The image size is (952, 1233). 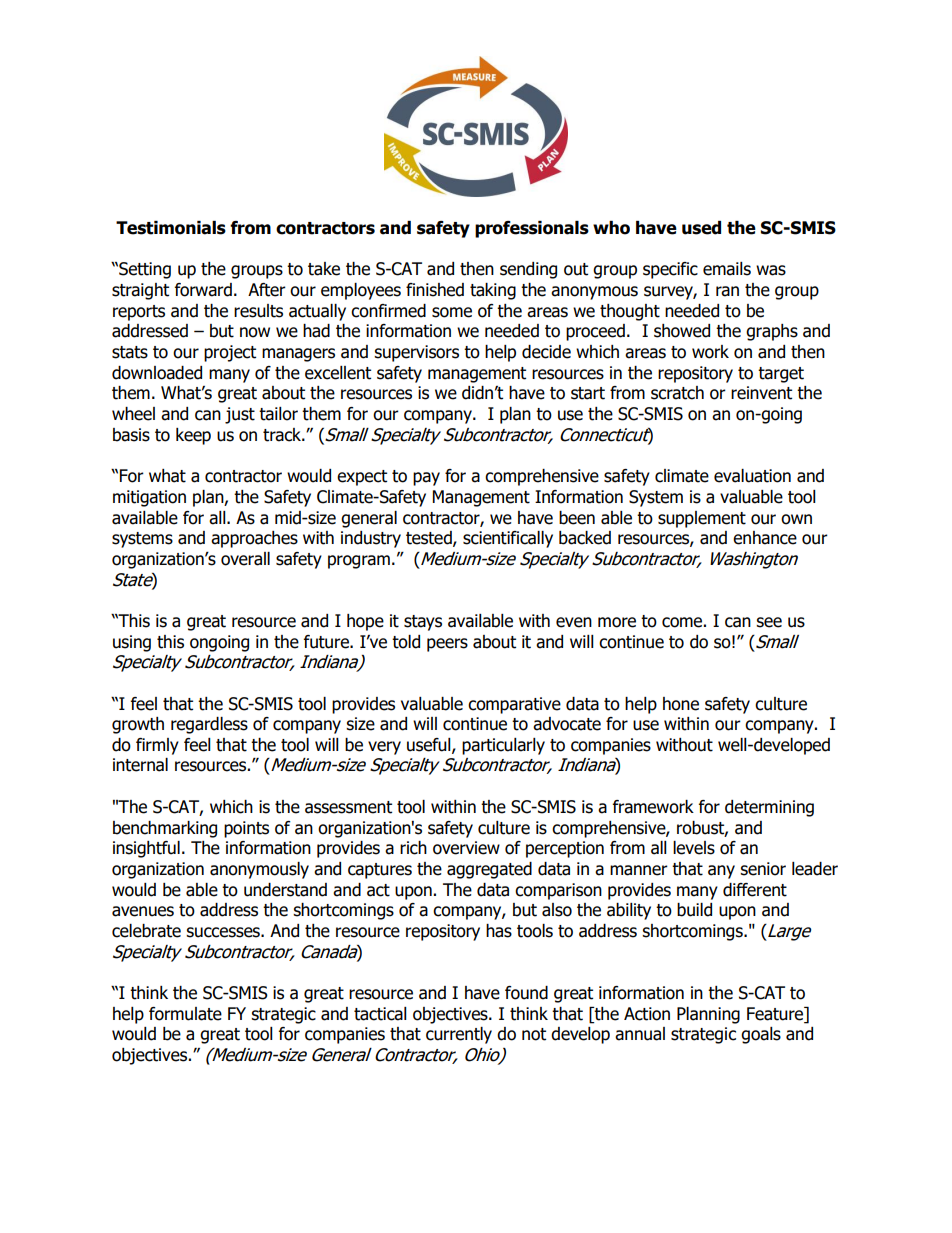 What do you see at coordinates (769, 808) in the document?
I see `determining` at bounding box center [769, 808].
